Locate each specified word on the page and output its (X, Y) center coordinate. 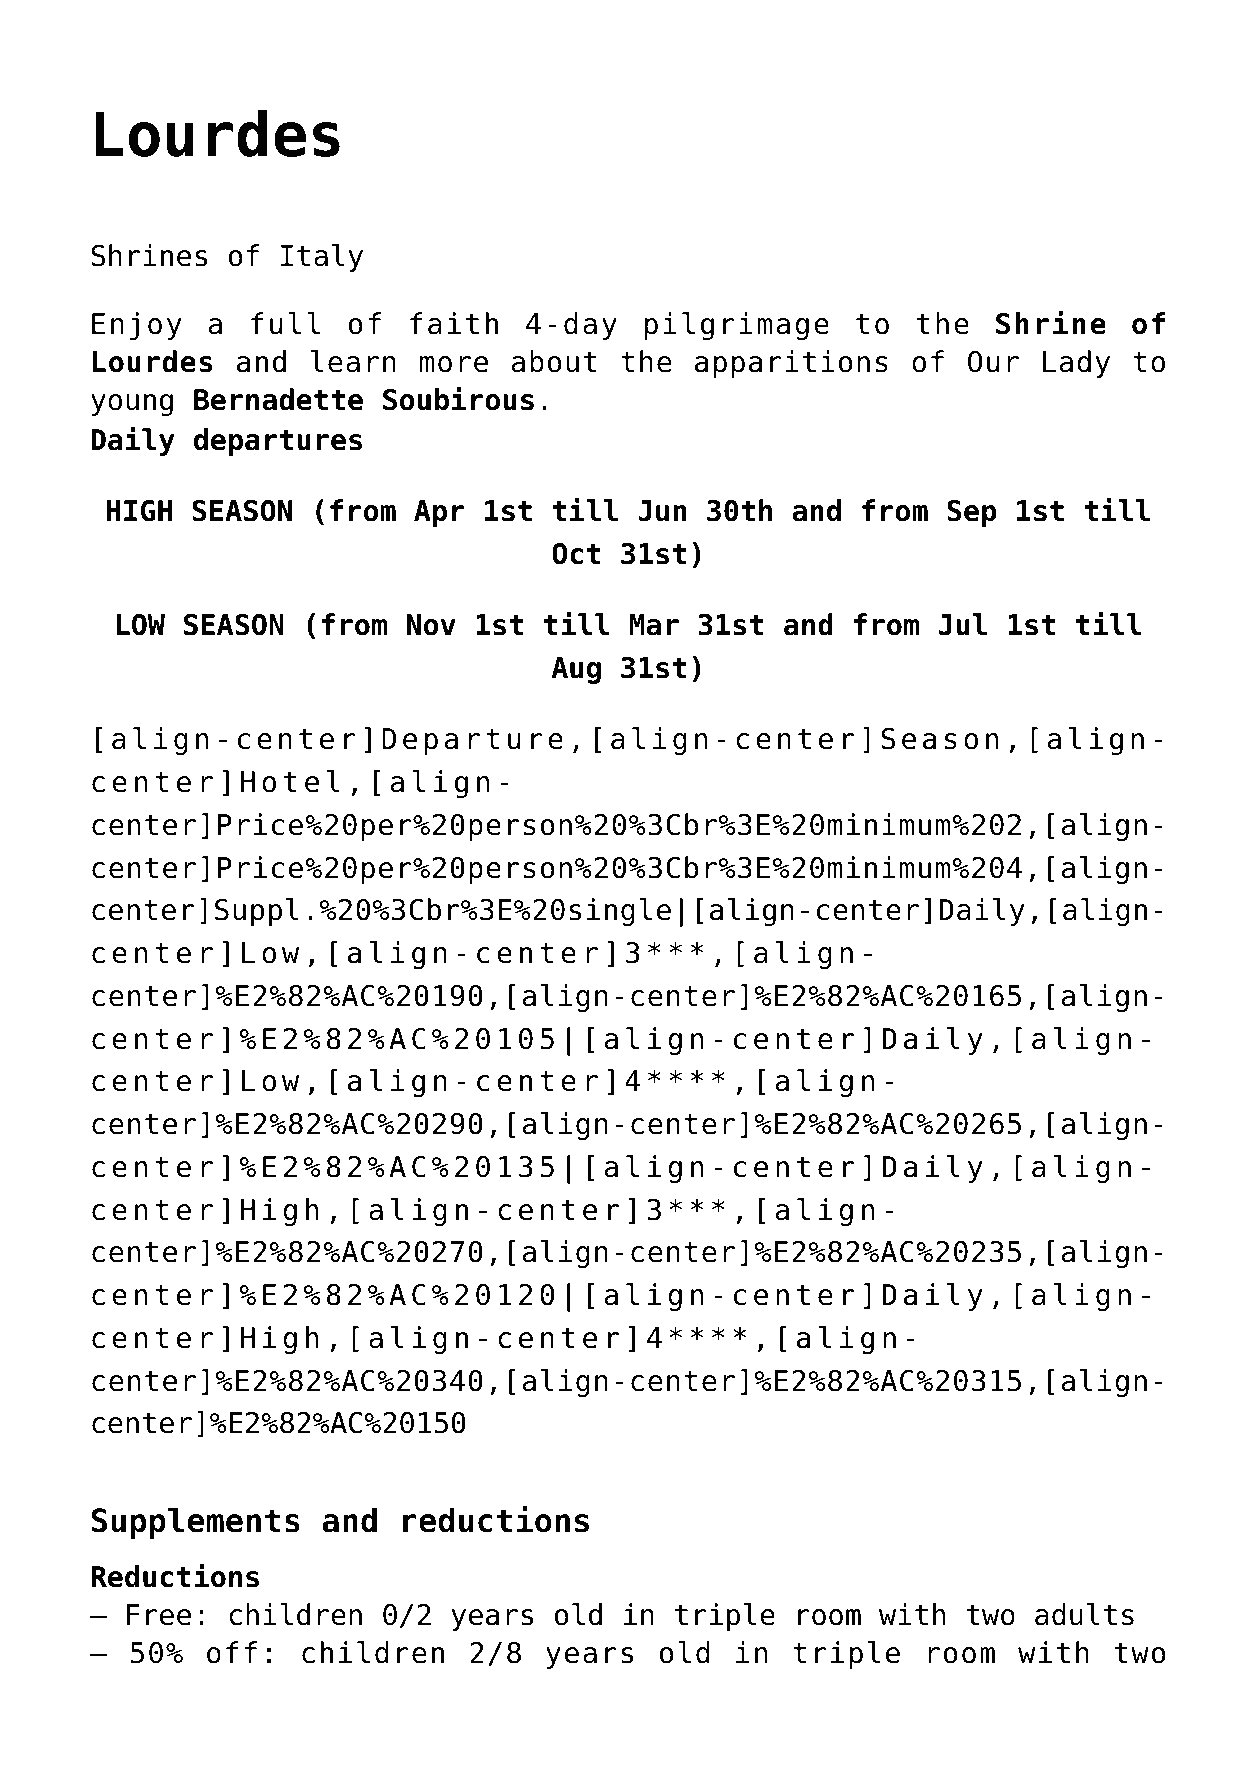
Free (159, 1615)
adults (1084, 1614)
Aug (576, 670)
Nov (431, 625)
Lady (1076, 364)
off (232, 1652)
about (554, 361)
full (285, 323)
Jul (962, 624)
